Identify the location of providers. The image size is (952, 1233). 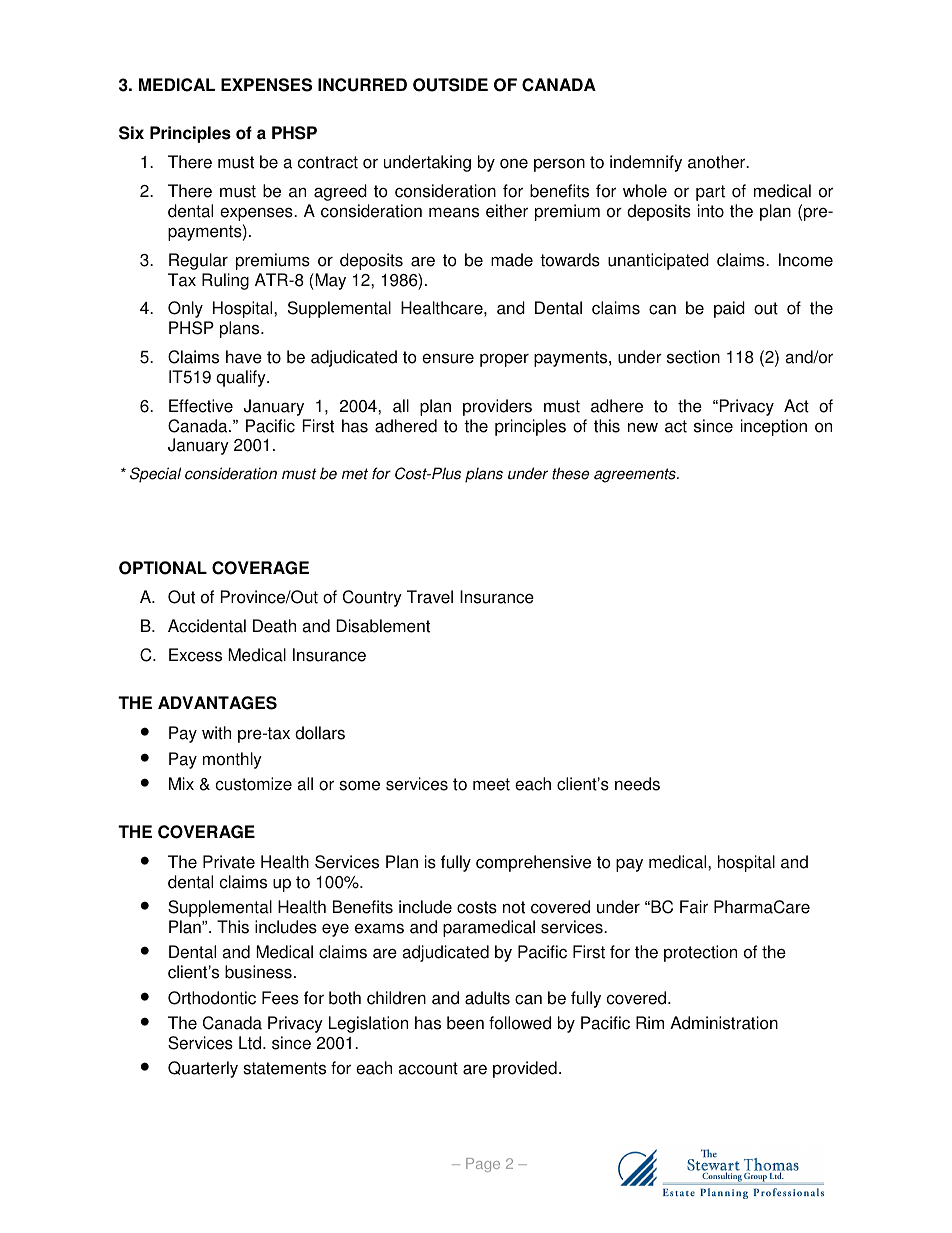
(497, 407).
